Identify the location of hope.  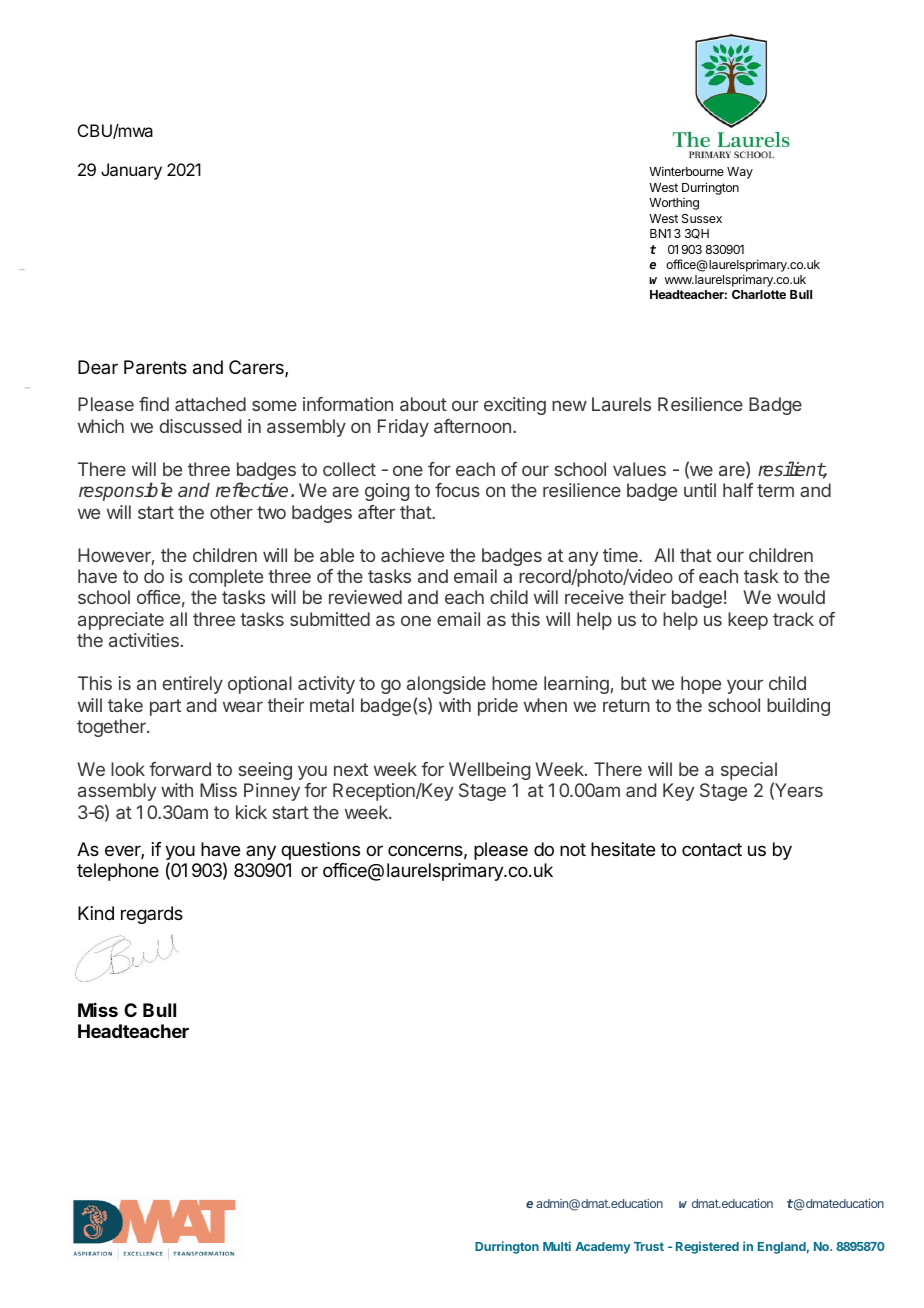
(701, 685).
